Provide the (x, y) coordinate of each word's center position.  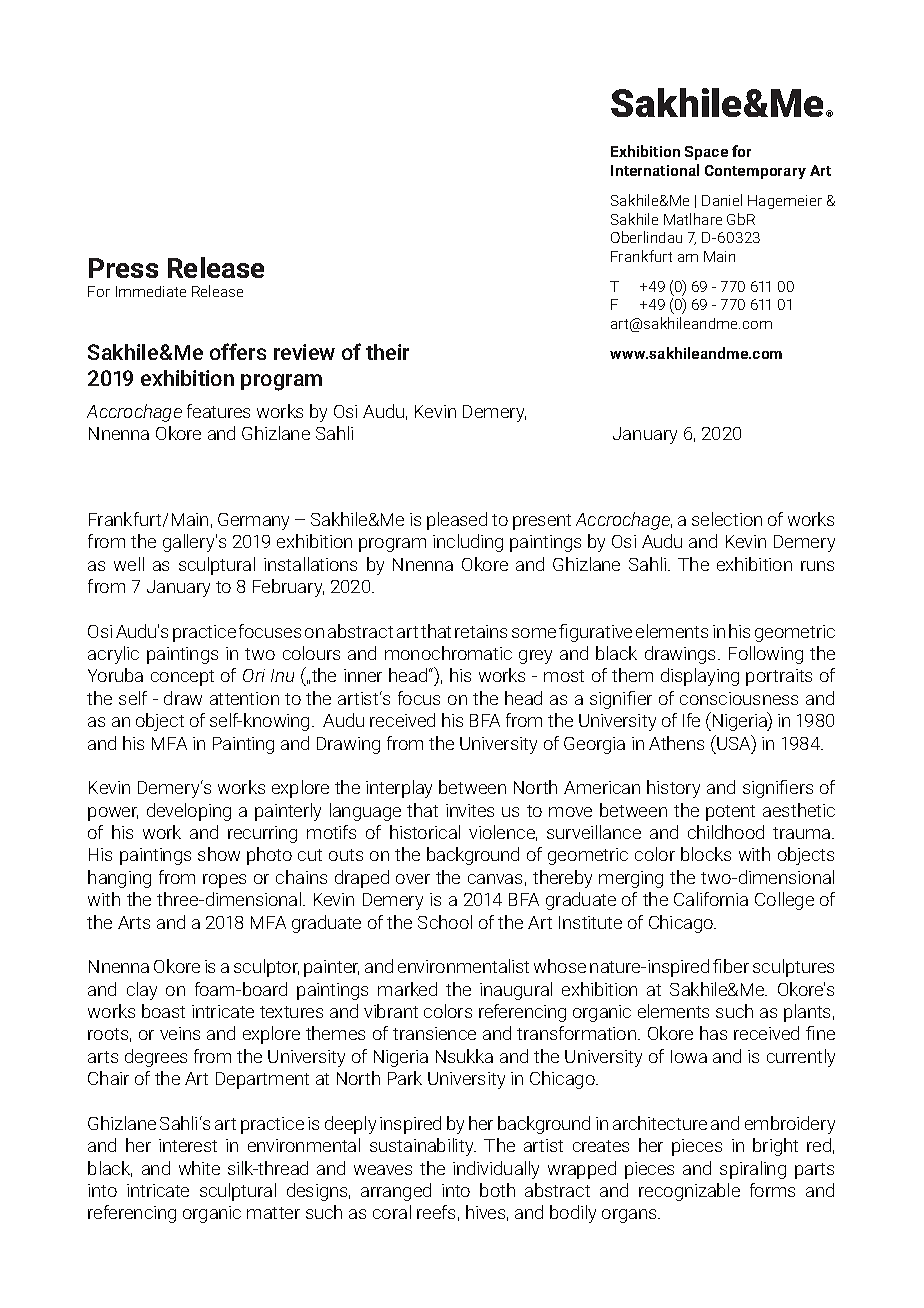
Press (123, 268)
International (655, 170)
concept (182, 678)
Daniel (722, 200)
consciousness (739, 698)
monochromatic (448, 653)
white (199, 1168)
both (497, 1190)
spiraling (753, 1170)
